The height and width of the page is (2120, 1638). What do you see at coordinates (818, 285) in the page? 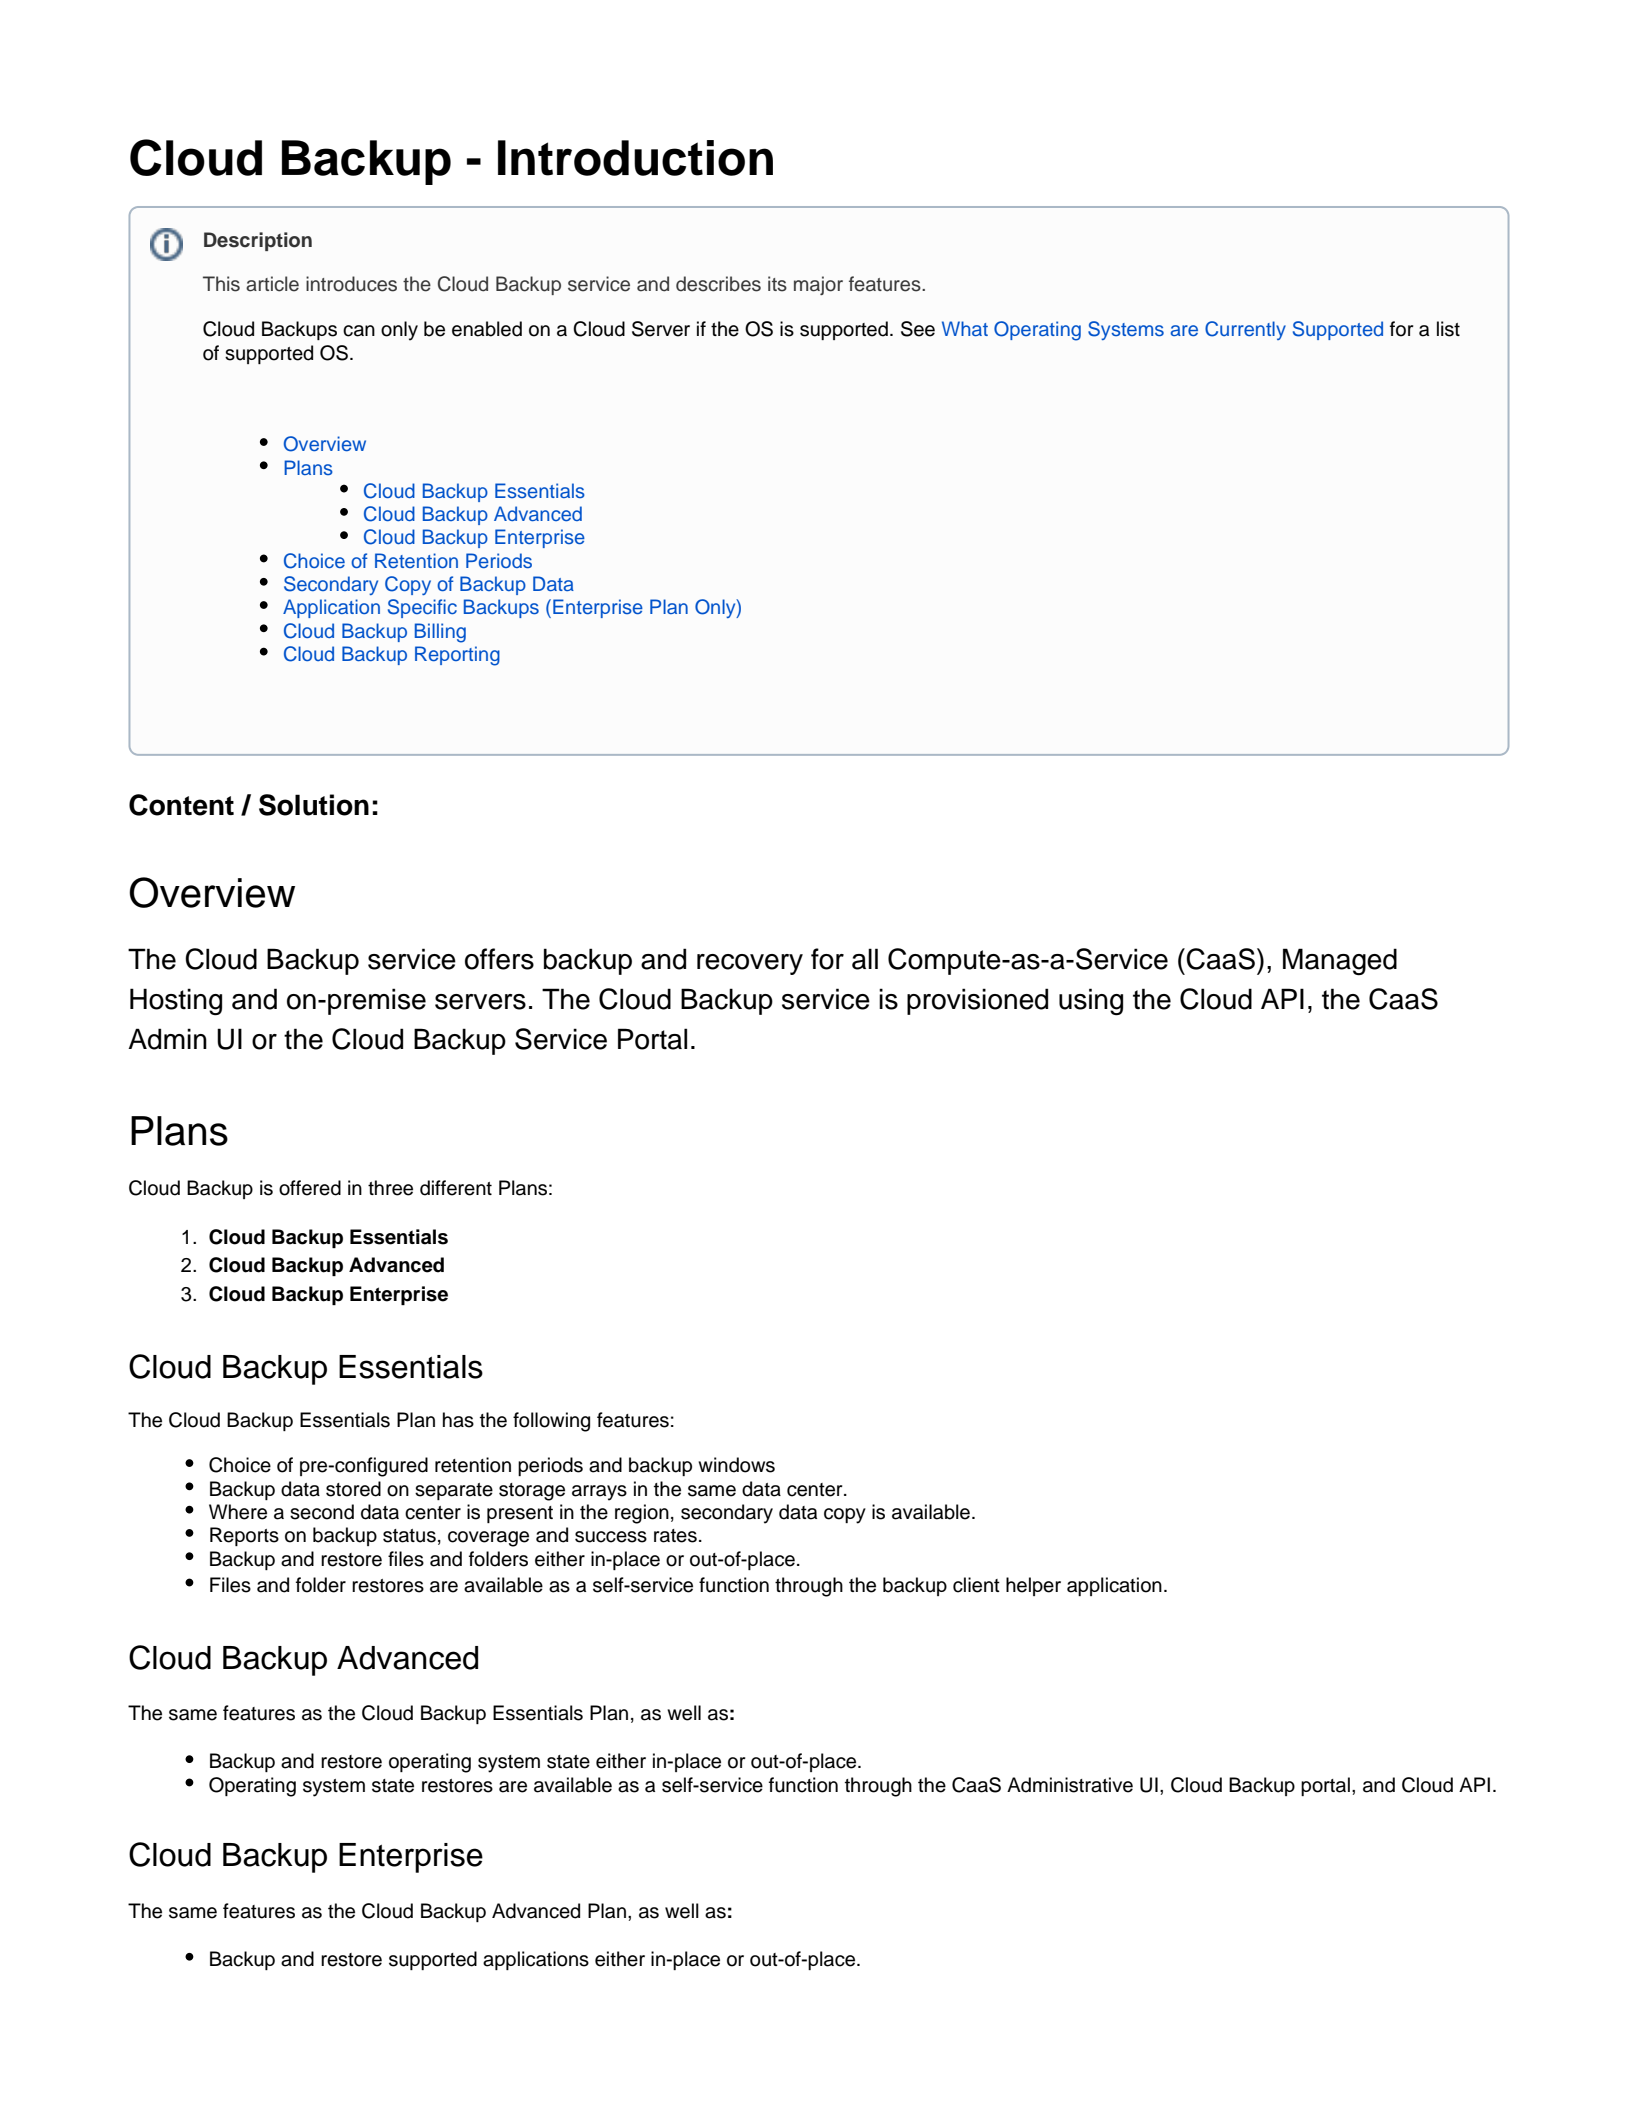
I see `major` at bounding box center [818, 285].
